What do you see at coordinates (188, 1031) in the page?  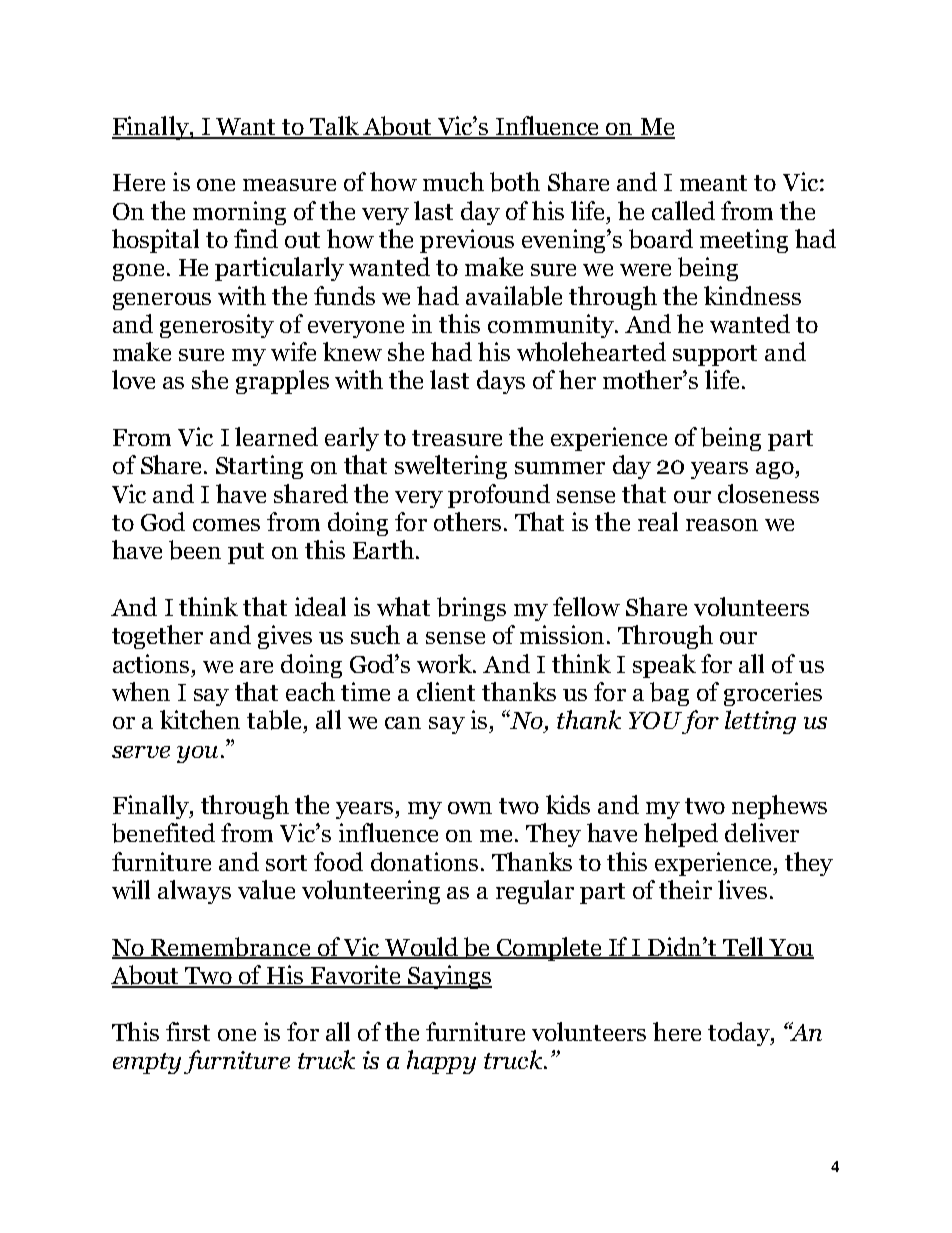 I see `first` at bounding box center [188, 1031].
